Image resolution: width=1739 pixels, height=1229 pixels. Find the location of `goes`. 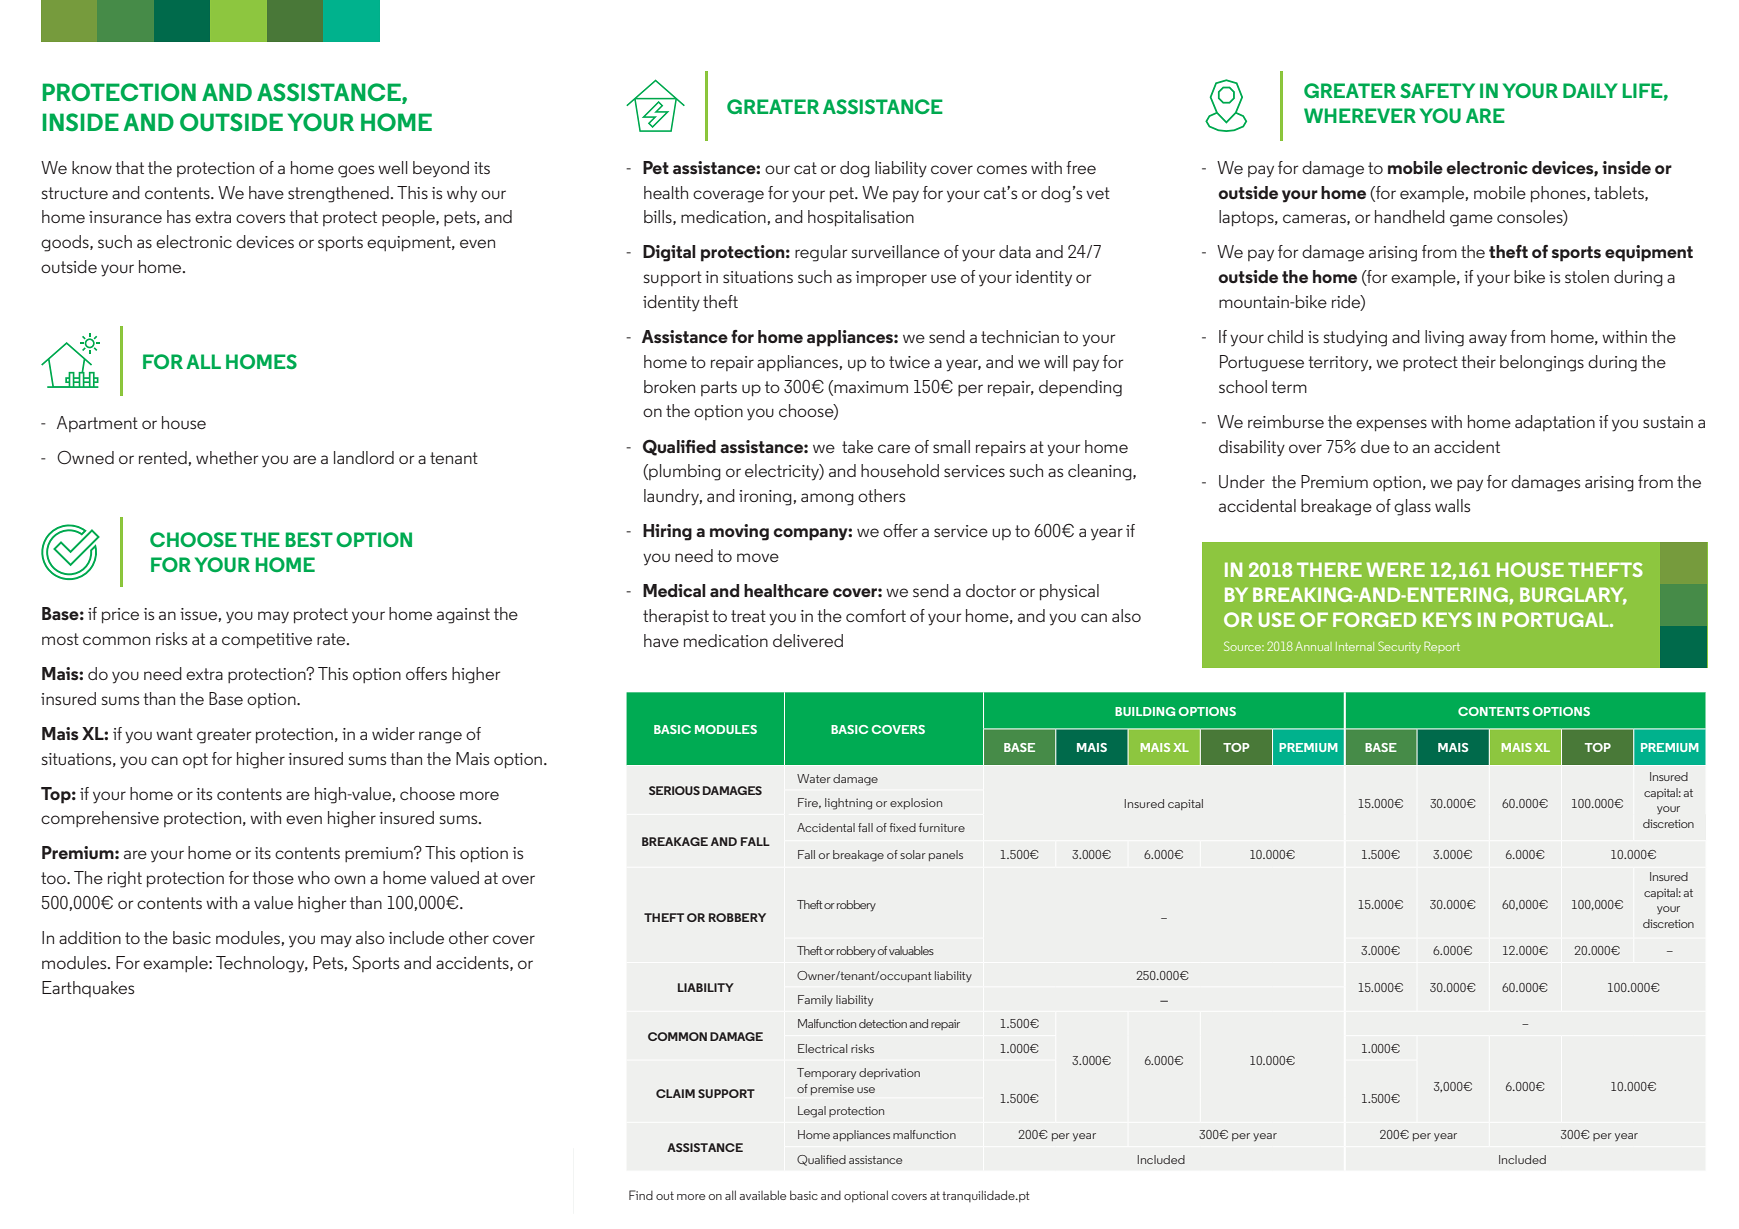

goes is located at coordinates (356, 171).
